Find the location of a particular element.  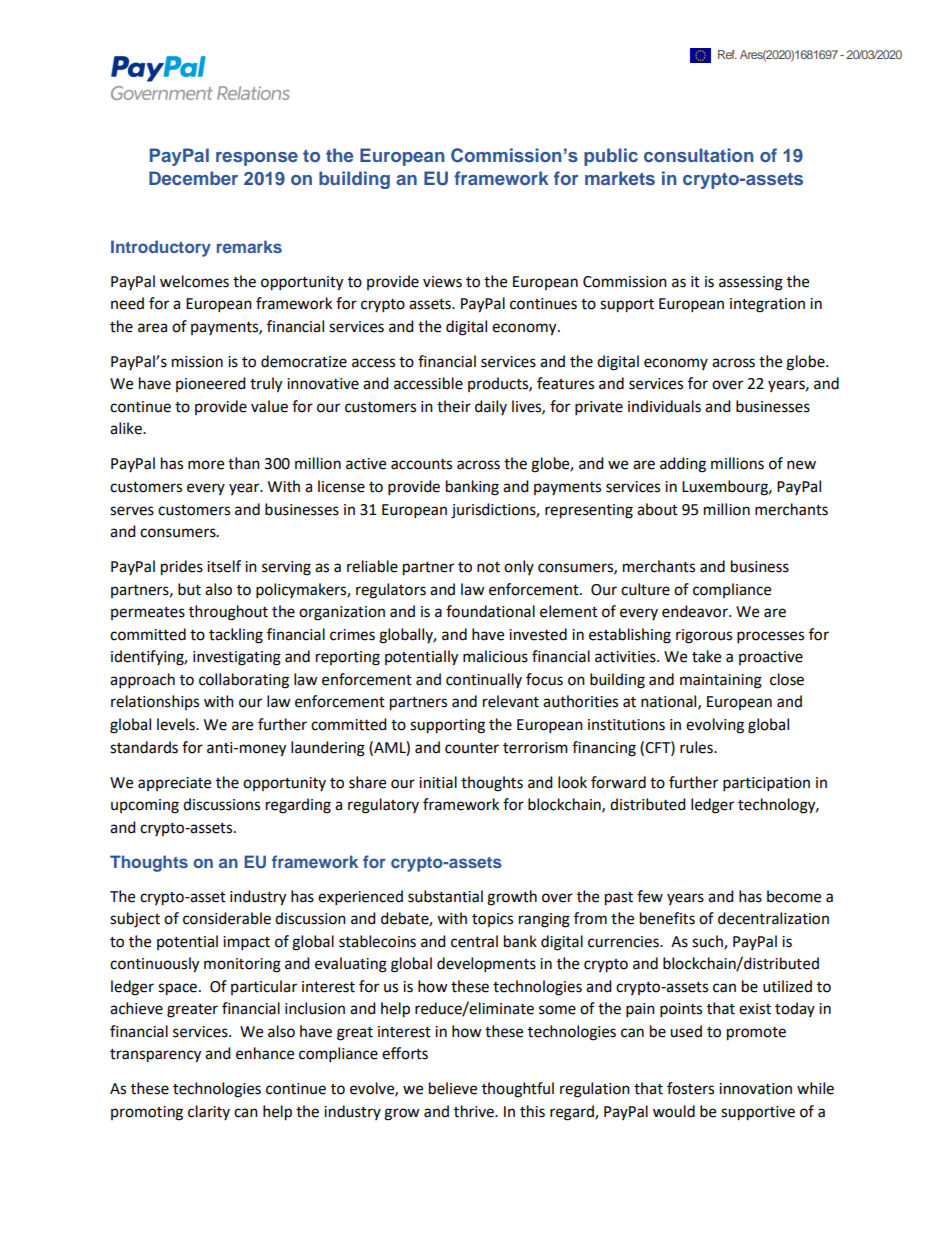

levels is located at coordinates (177, 724).
